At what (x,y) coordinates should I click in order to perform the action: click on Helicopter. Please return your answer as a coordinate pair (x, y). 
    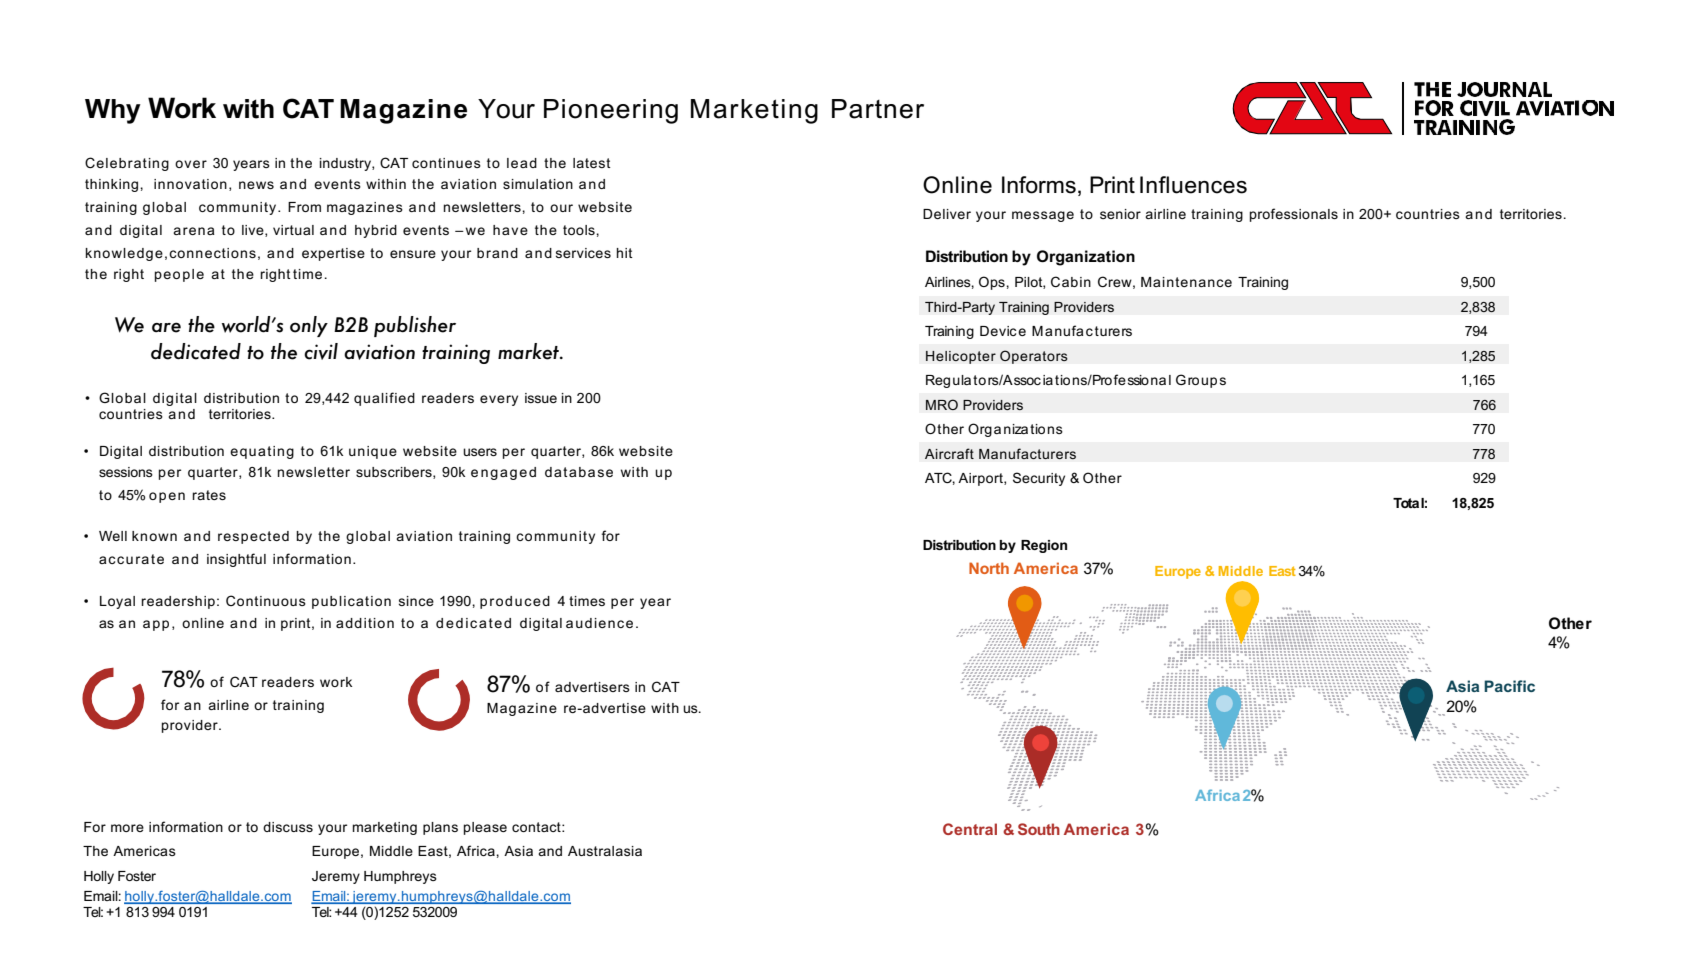
    Looking at the image, I should click on (961, 357).
